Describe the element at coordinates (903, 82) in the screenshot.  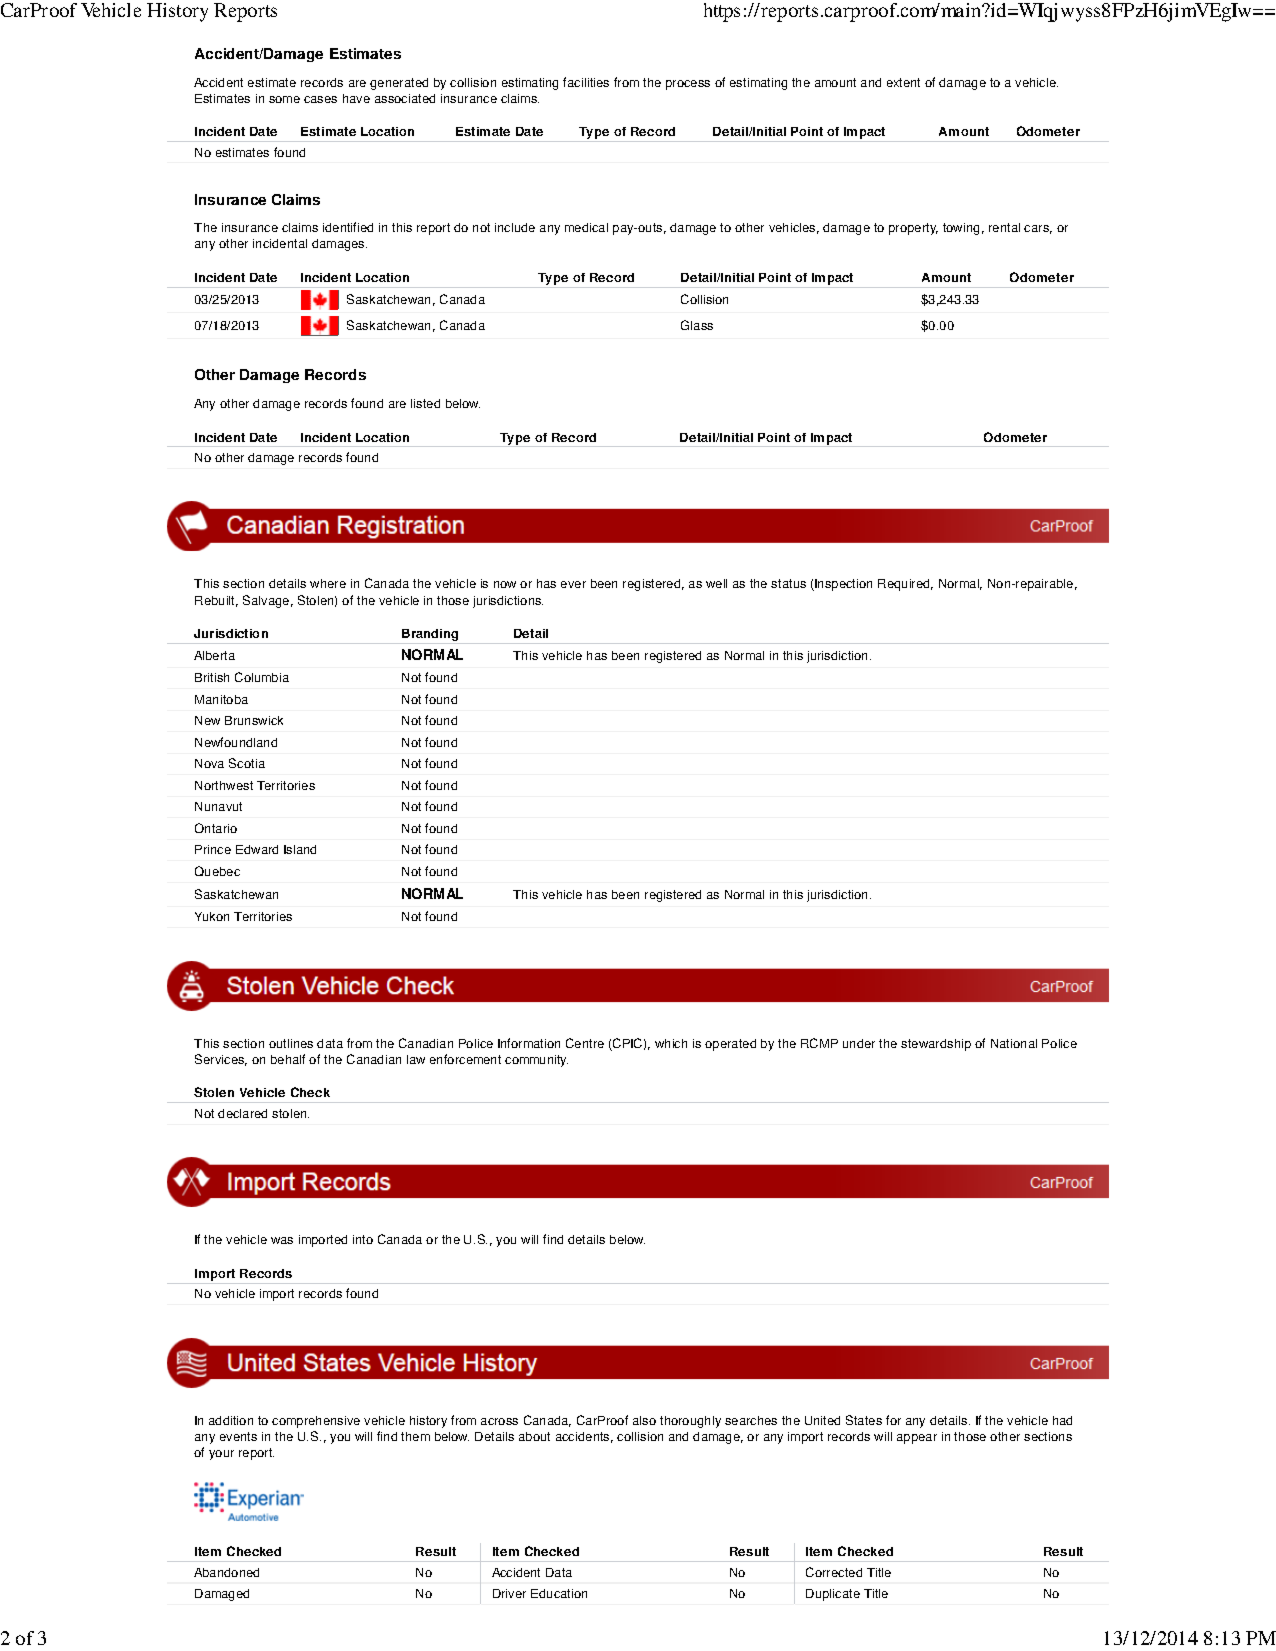
I see `extent` at that location.
